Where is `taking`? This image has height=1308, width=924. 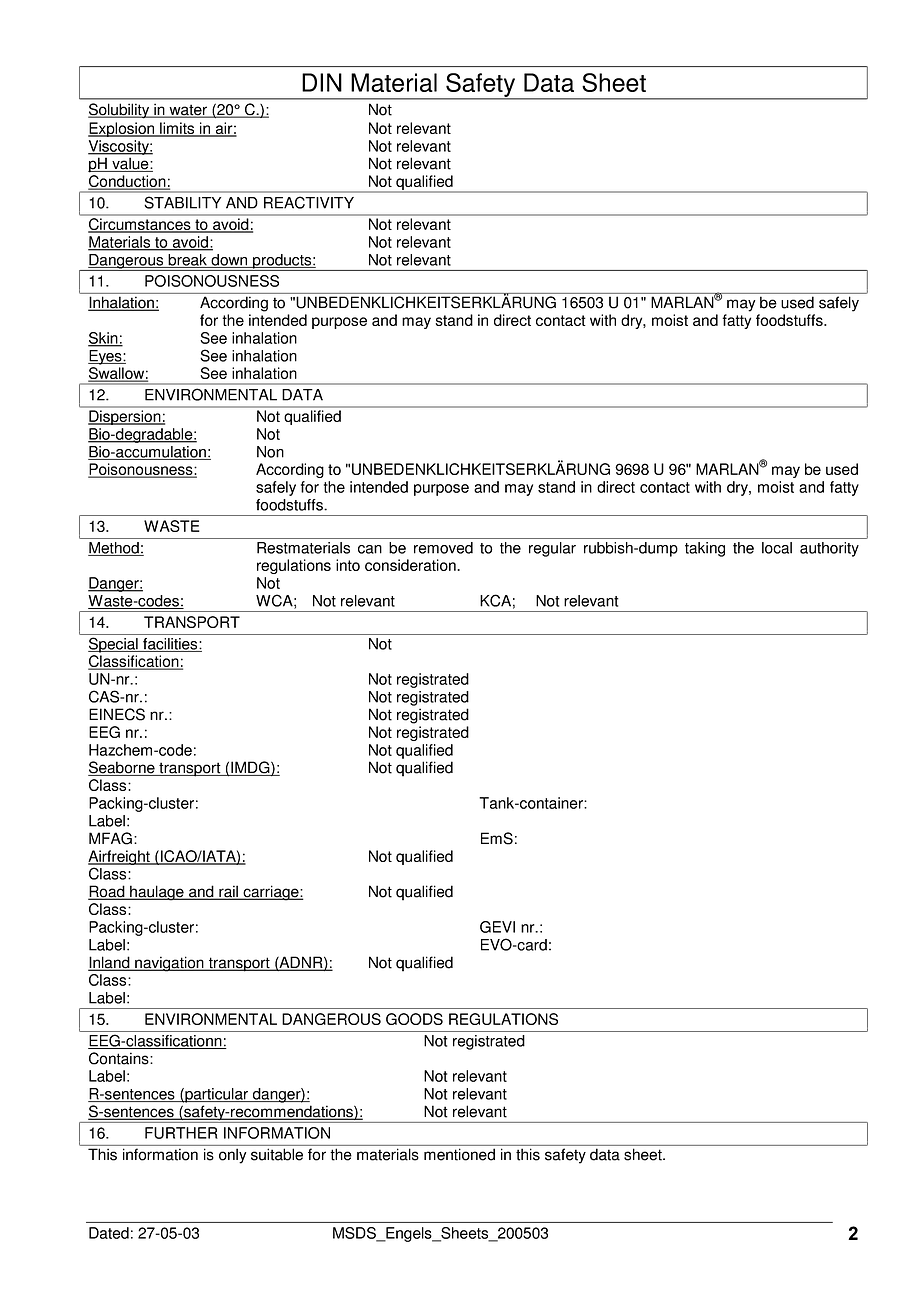
taking is located at coordinates (705, 549).
